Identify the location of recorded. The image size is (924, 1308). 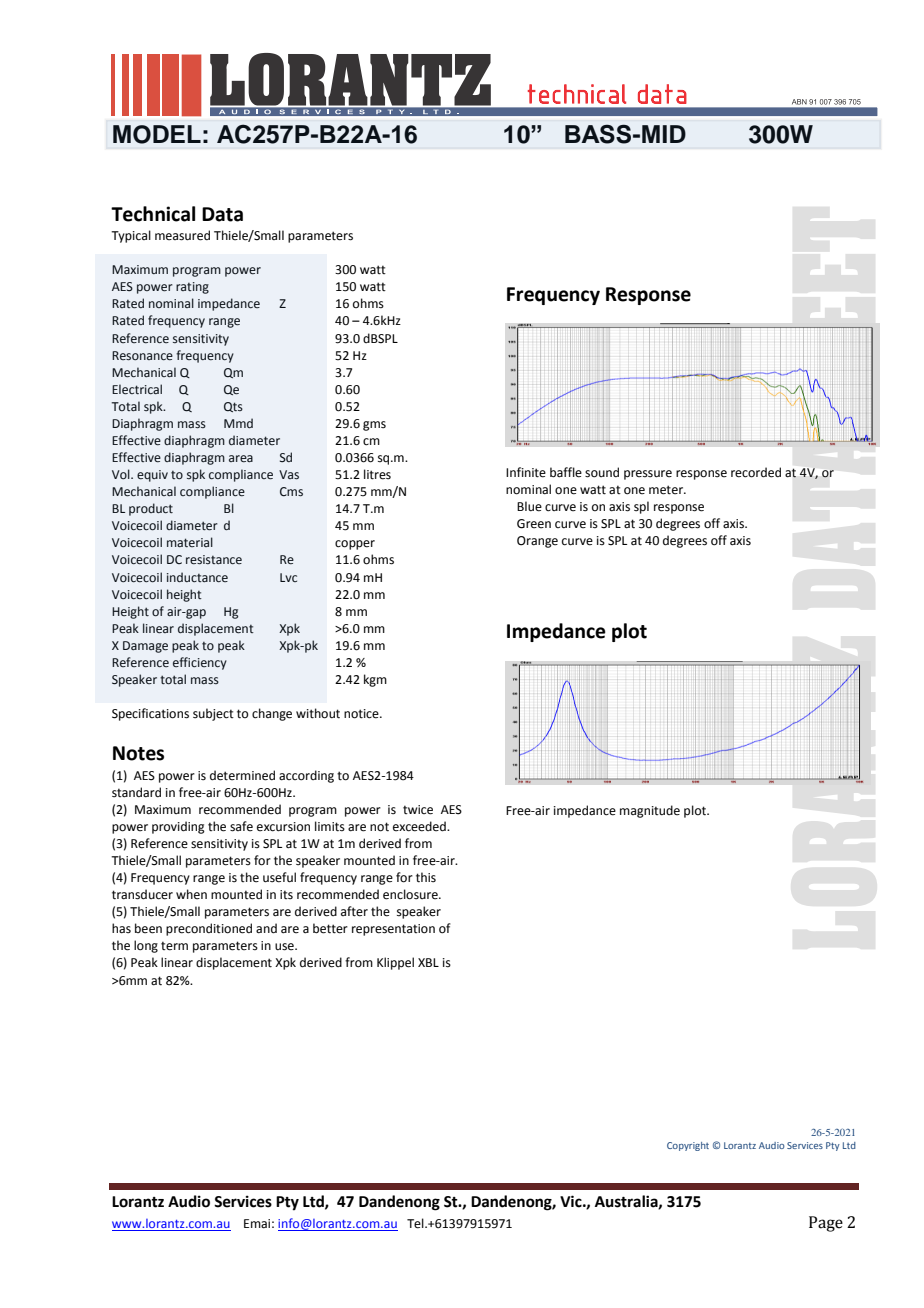
(756, 472).
